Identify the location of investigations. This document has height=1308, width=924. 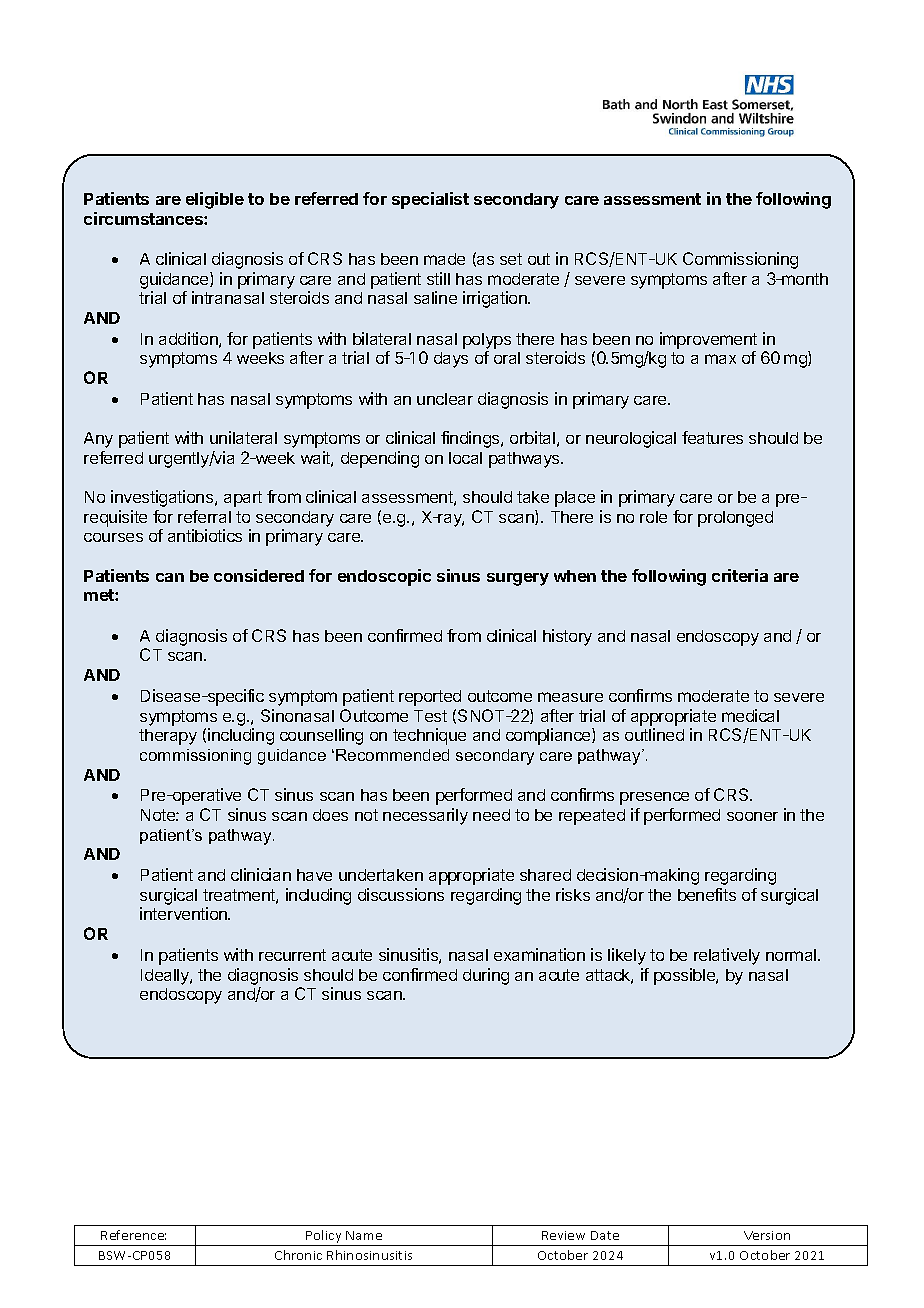
(163, 498).
